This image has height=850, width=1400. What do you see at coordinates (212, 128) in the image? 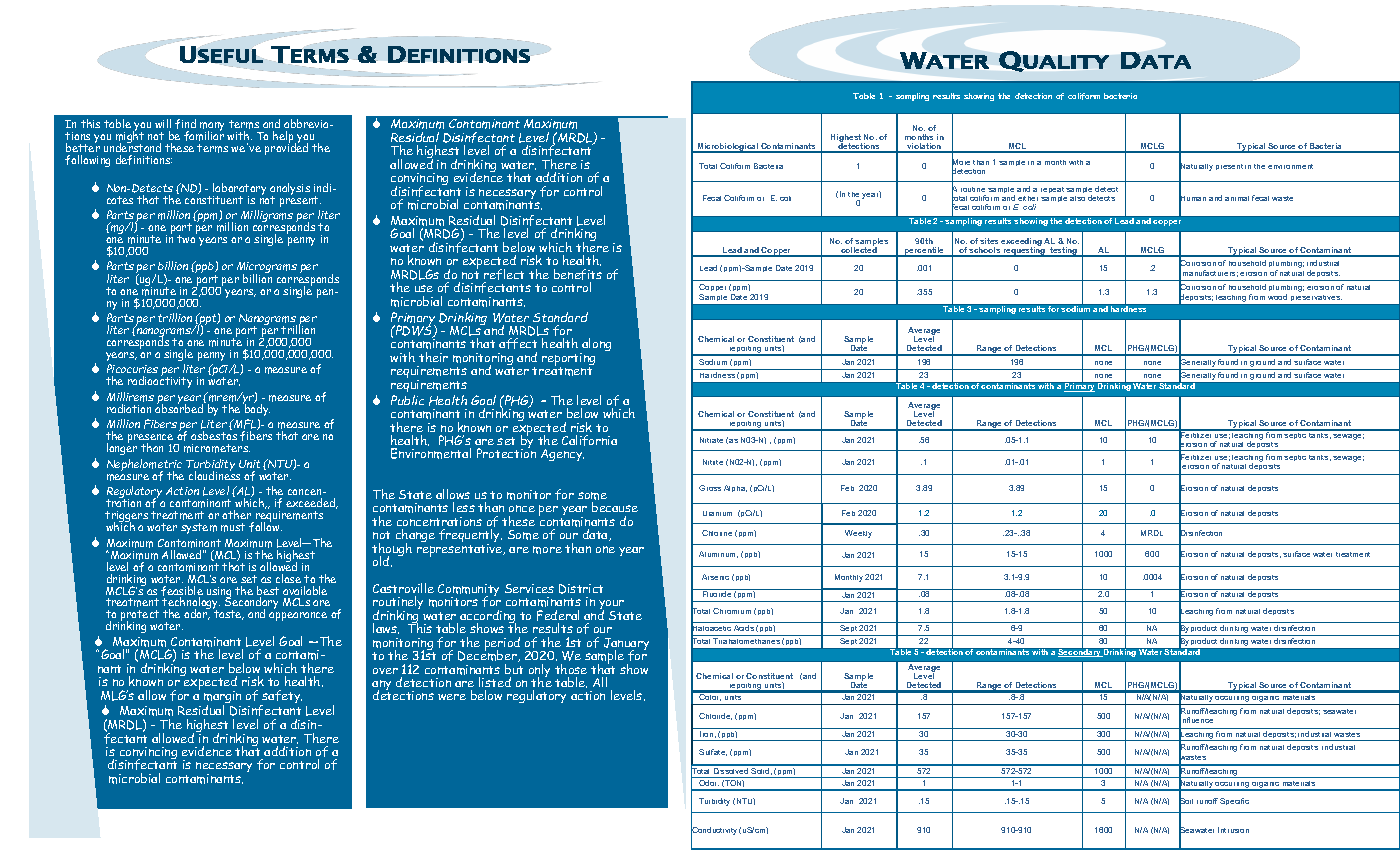
I see `many` at bounding box center [212, 128].
